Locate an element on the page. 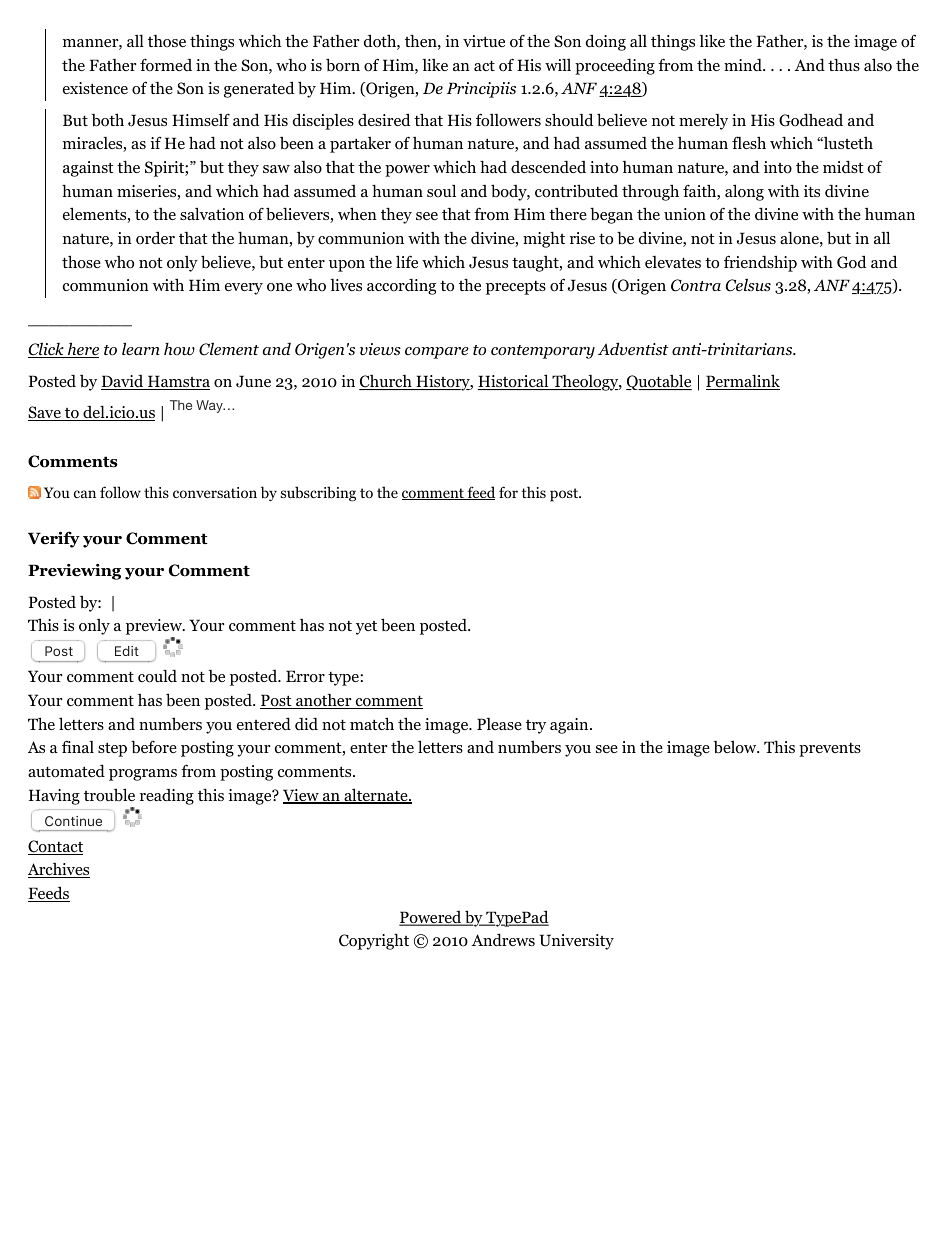 The image size is (952, 1233). subscribing is located at coordinates (318, 494).
